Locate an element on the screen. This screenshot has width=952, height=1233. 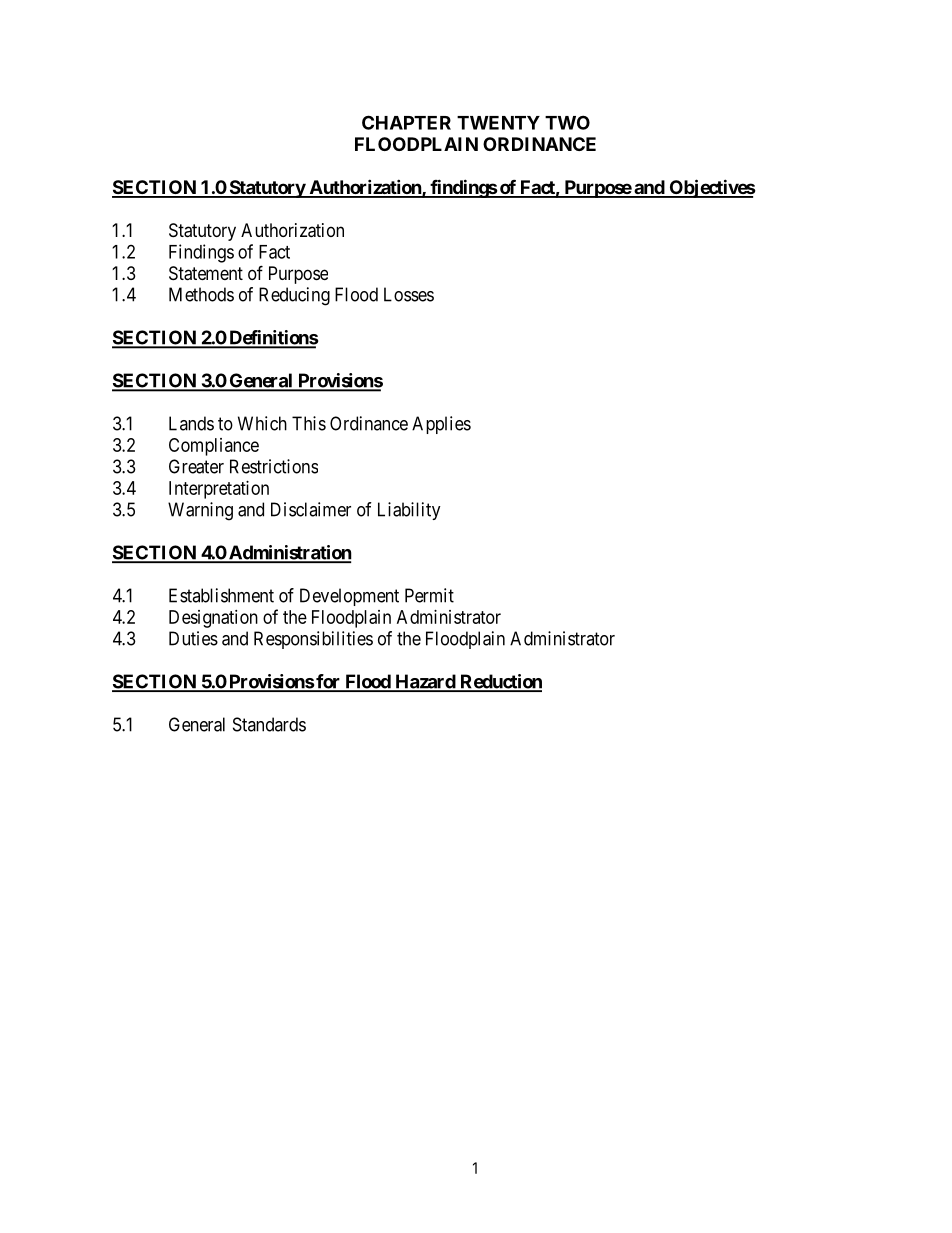
Hazard is located at coordinates (425, 682).
